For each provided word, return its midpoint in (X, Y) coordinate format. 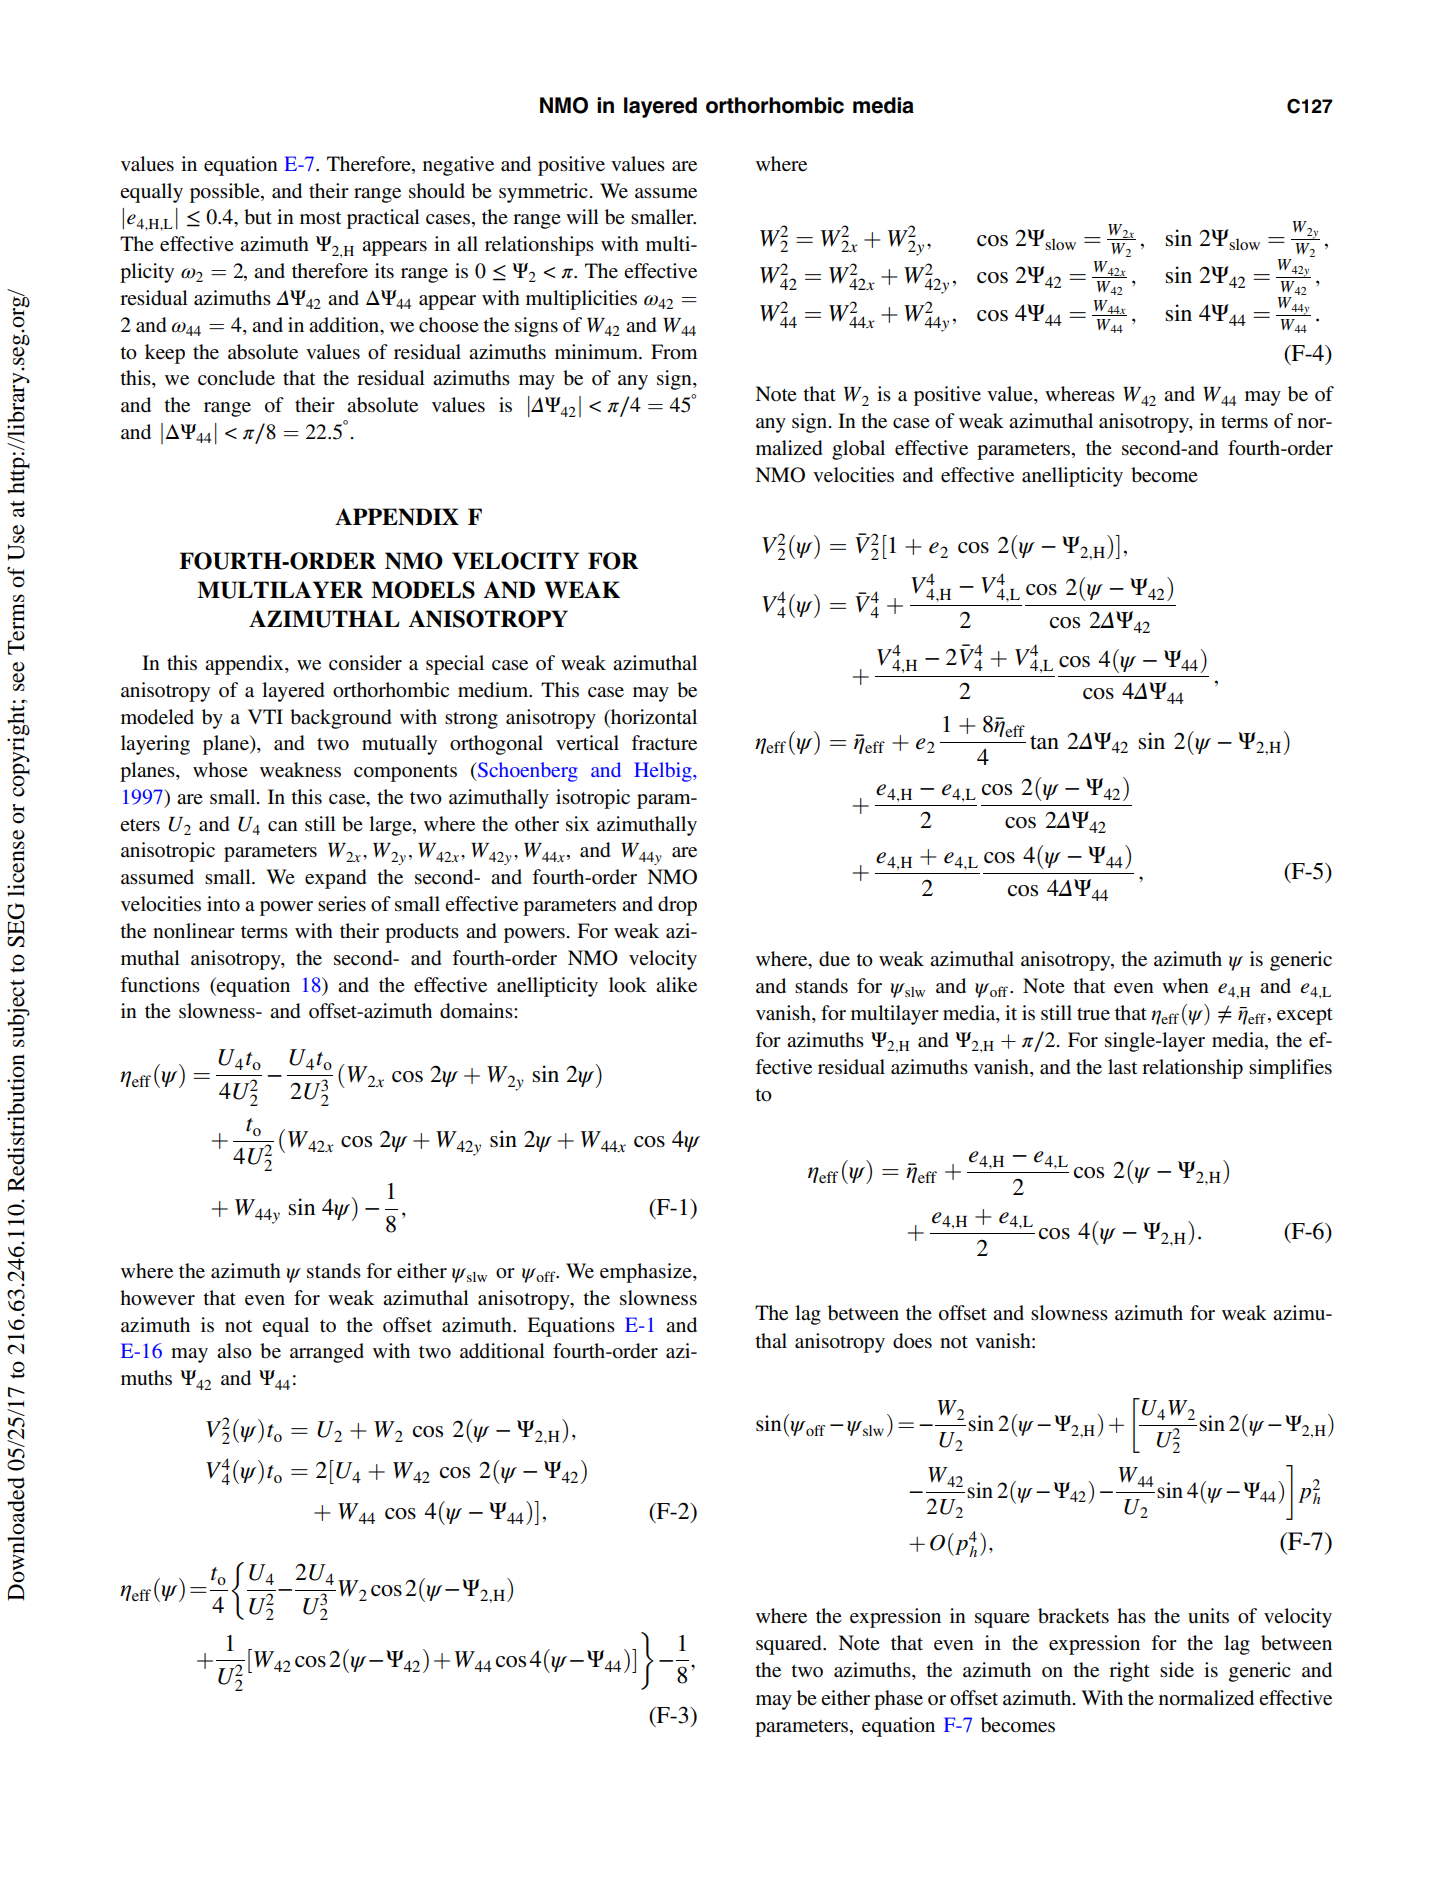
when (1185, 986)
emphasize (647, 1273)
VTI (265, 716)
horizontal (653, 716)
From (674, 352)
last (1122, 1067)
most (320, 218)
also (234, 1351)
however (157, 1298)
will (582, 216)
